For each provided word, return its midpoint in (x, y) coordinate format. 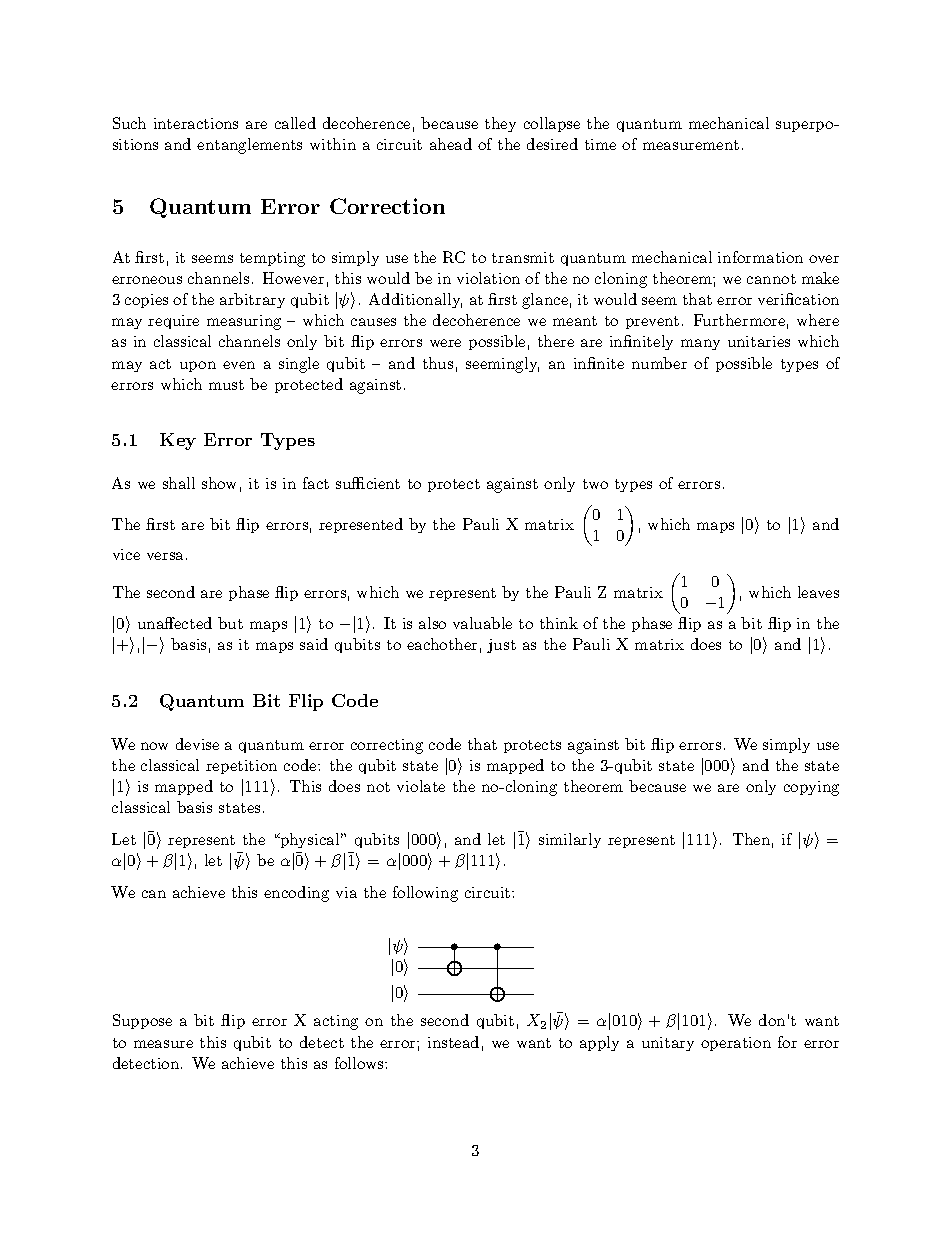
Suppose (142, 1021)
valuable (482, 623)
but (230, 623)
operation (736, 1044)
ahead (451, 144)
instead (453, 1042)
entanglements (249, 146)
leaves (818, 592)
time (600, 144)
